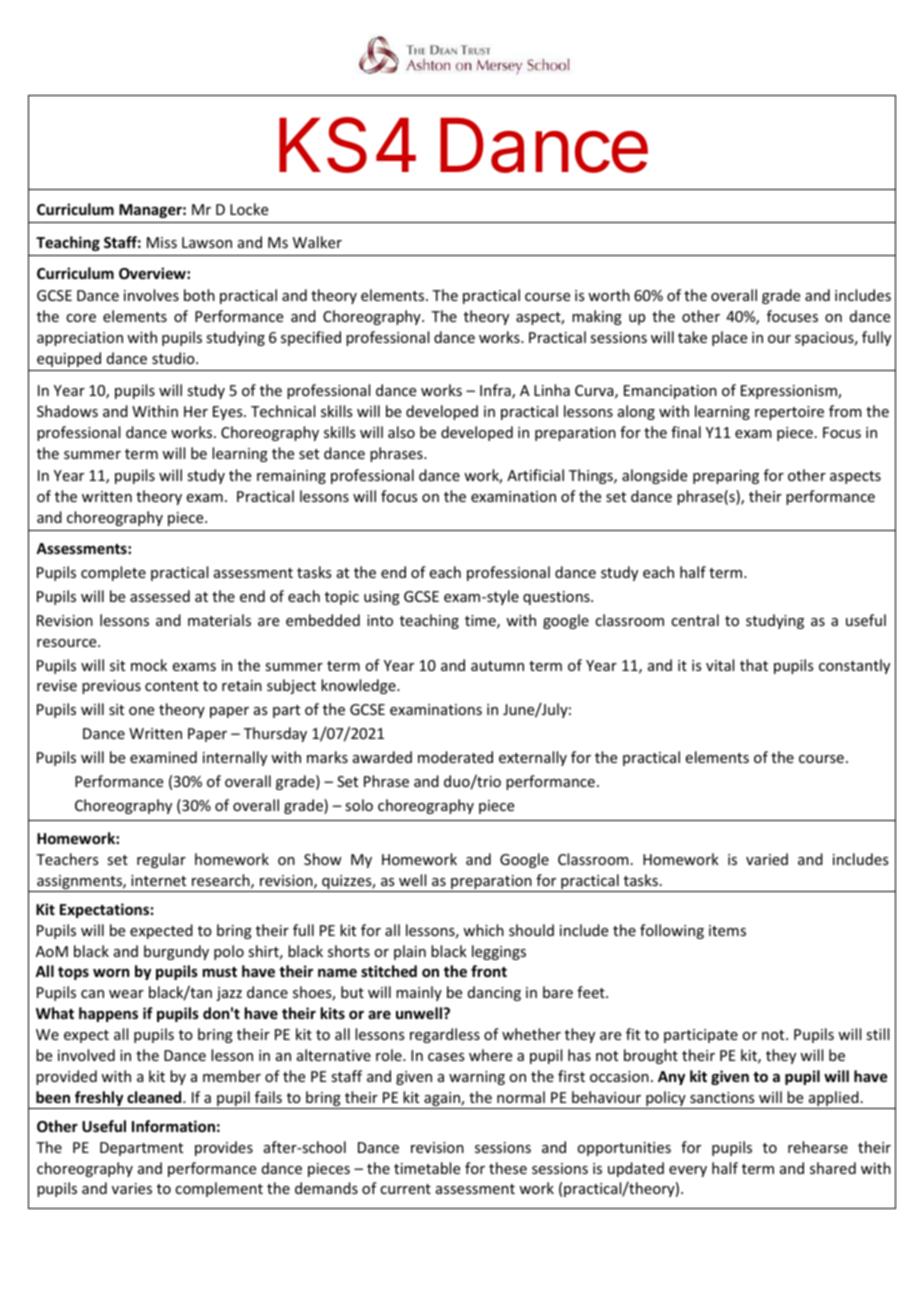 The image size is (924, 1308). I want to click on autumn, so click(497, 666).
